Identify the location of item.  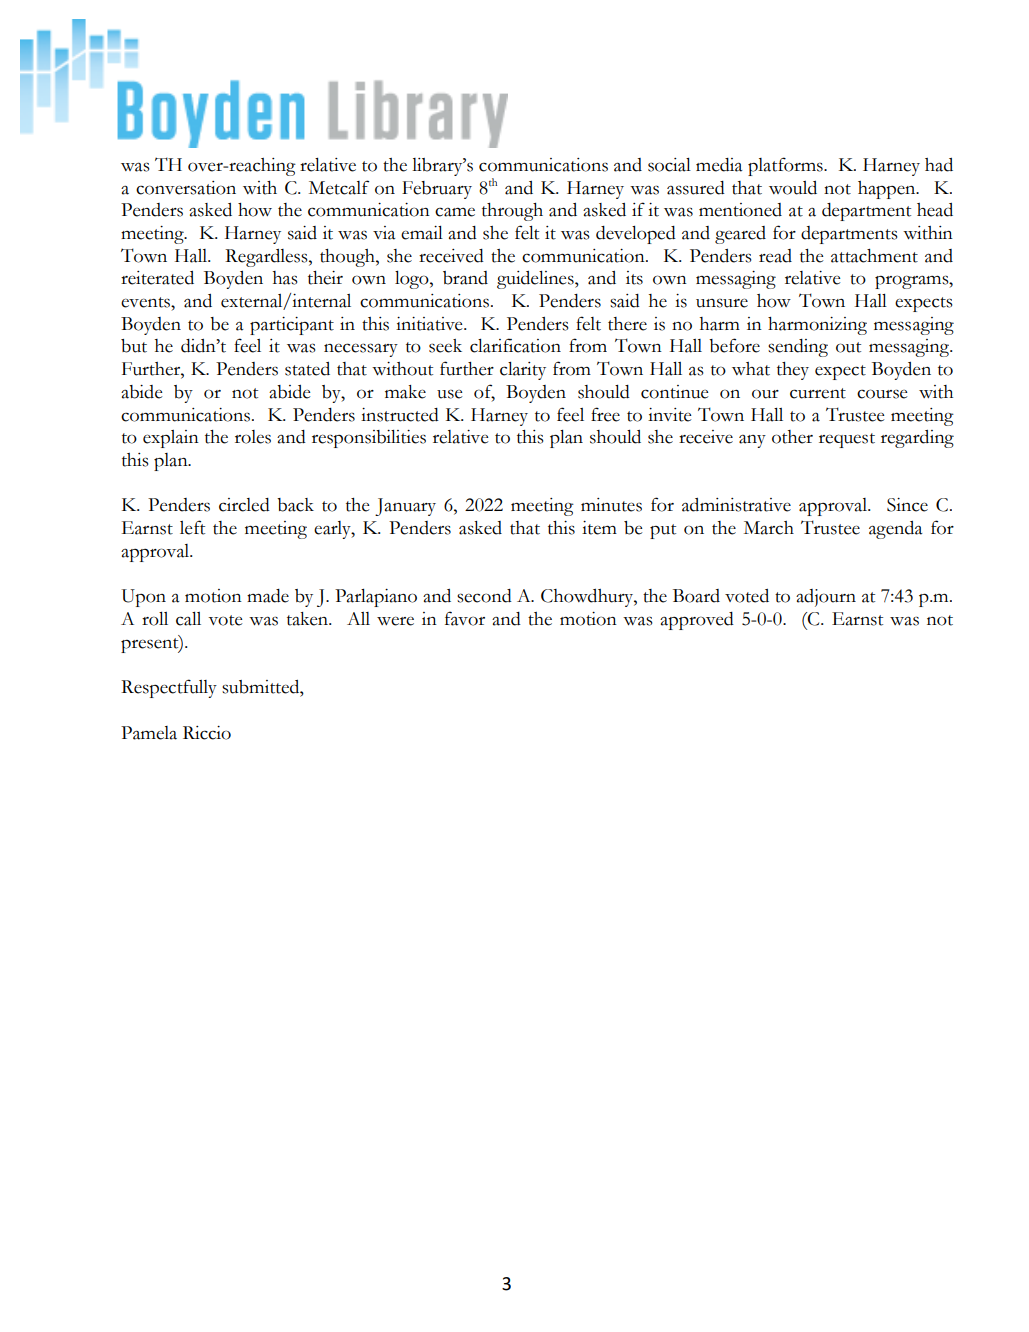
(599, 528).
